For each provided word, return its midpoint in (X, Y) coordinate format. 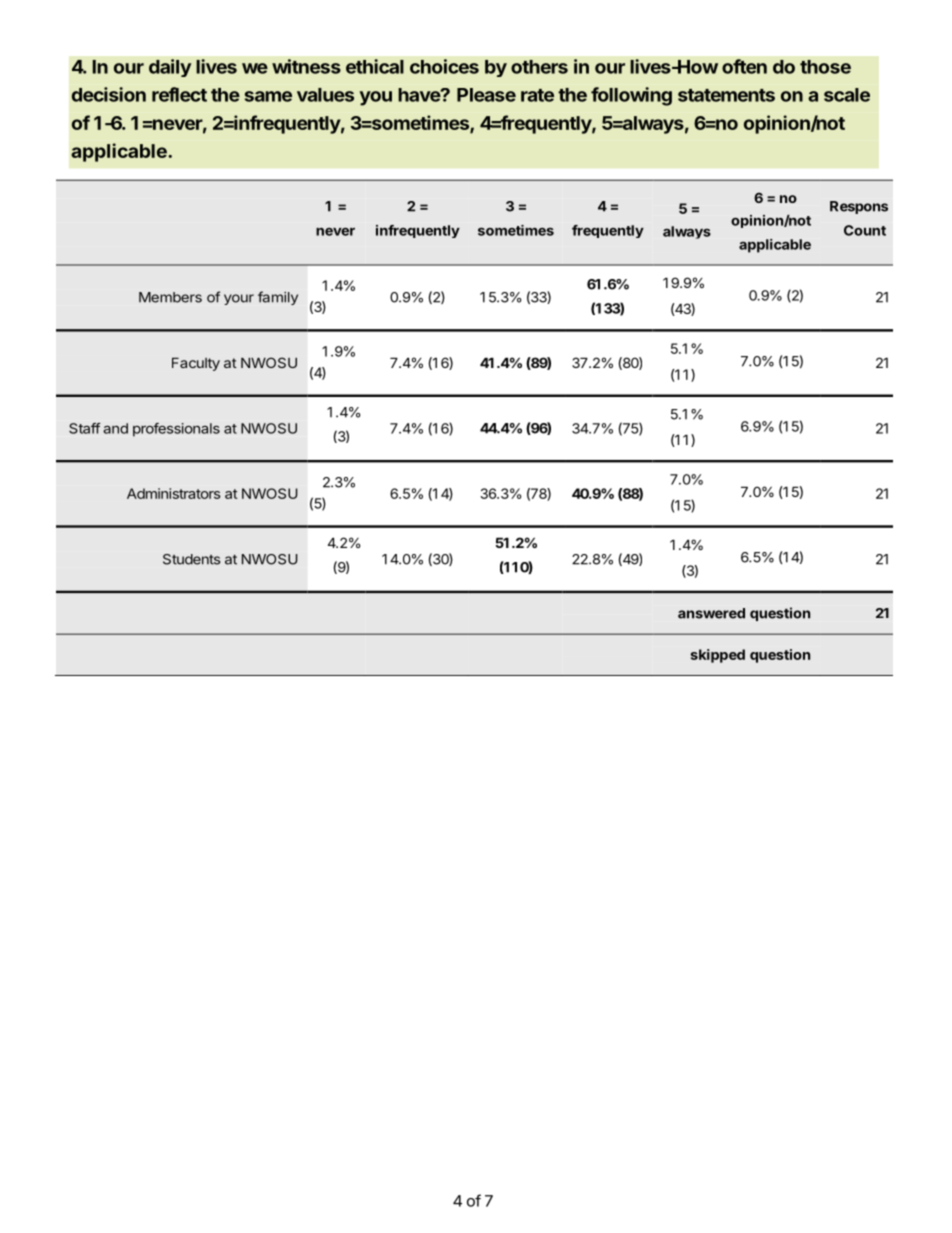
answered (711, 613)
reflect (179, 94)
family (278, 298)
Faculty (196, 364)
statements (726, 95)
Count (865, 230)
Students (191, 559)
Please (486, 95)
